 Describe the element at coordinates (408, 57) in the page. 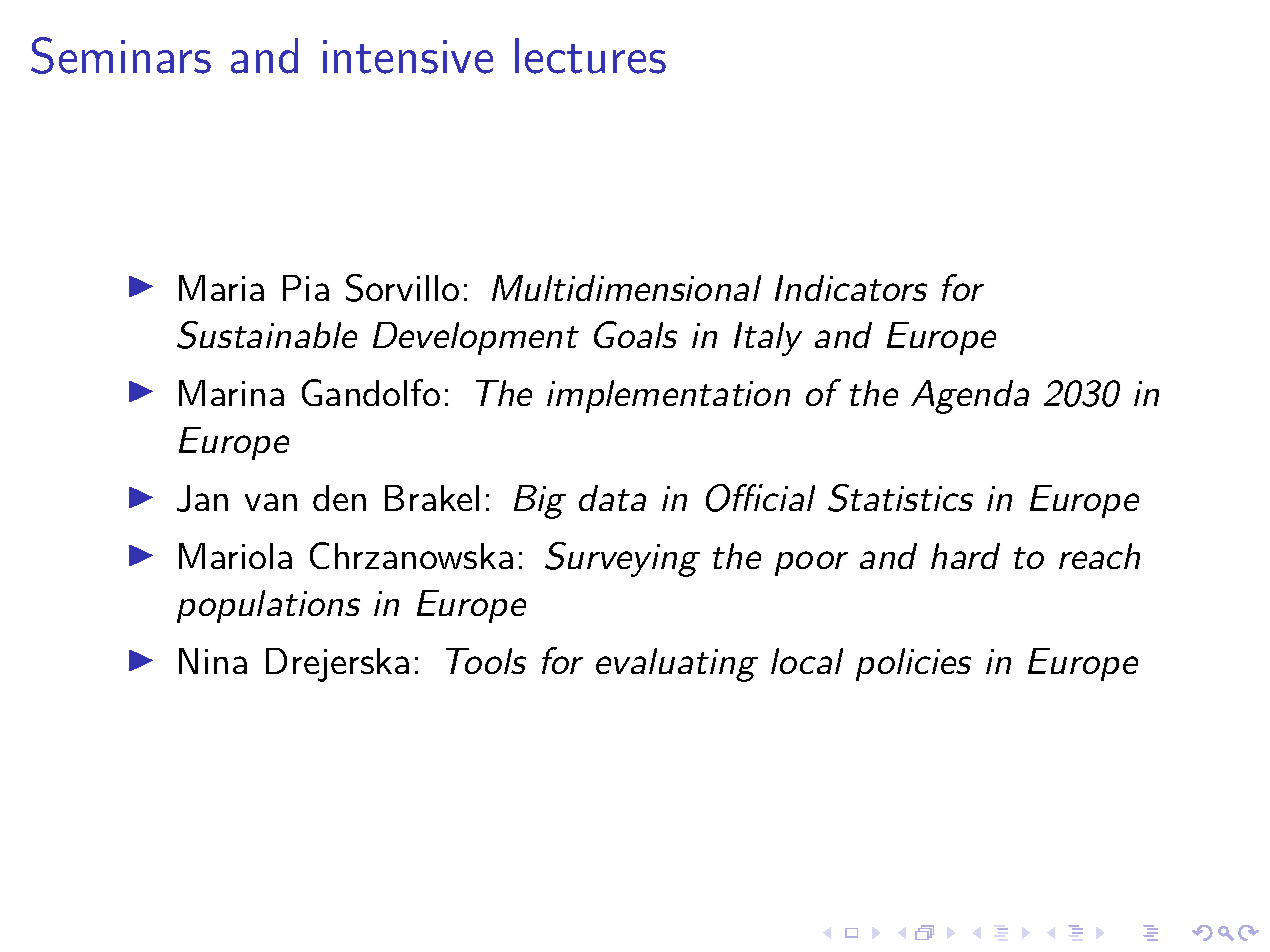

I see `intensive` at that location.
